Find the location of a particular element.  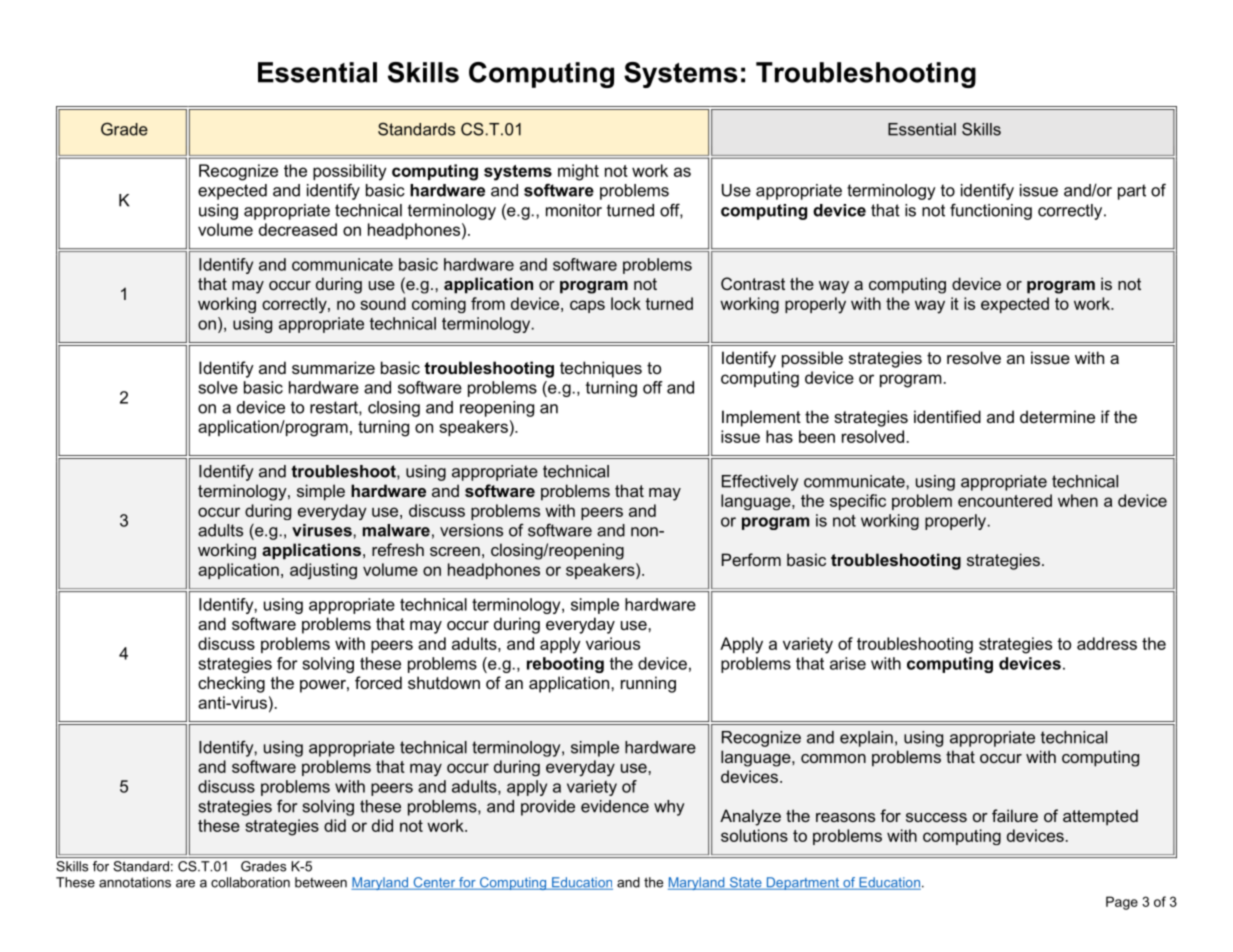

checking is located at coordinates (231, 684).
